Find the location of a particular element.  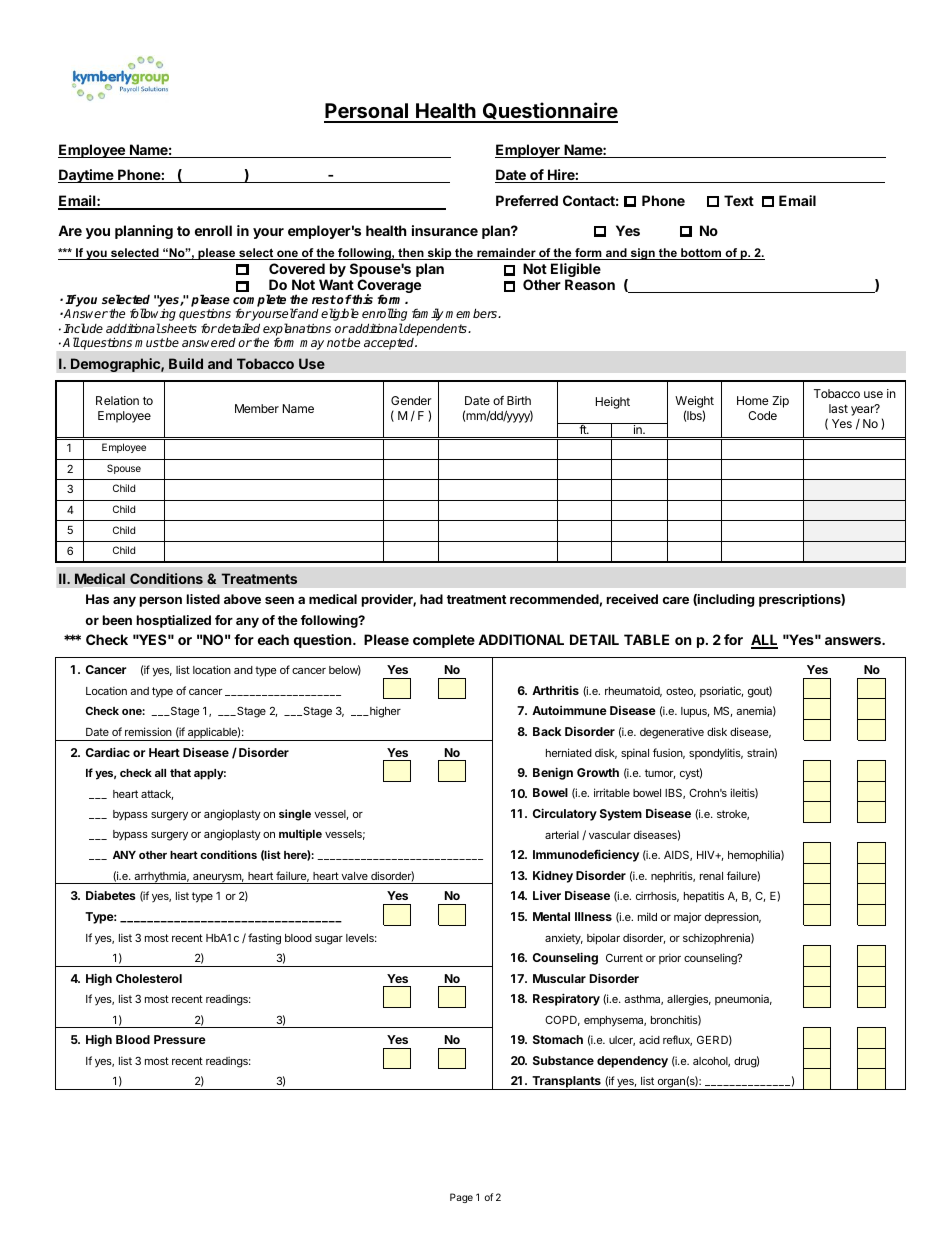

insurance is located at coordinates (445, 230).
